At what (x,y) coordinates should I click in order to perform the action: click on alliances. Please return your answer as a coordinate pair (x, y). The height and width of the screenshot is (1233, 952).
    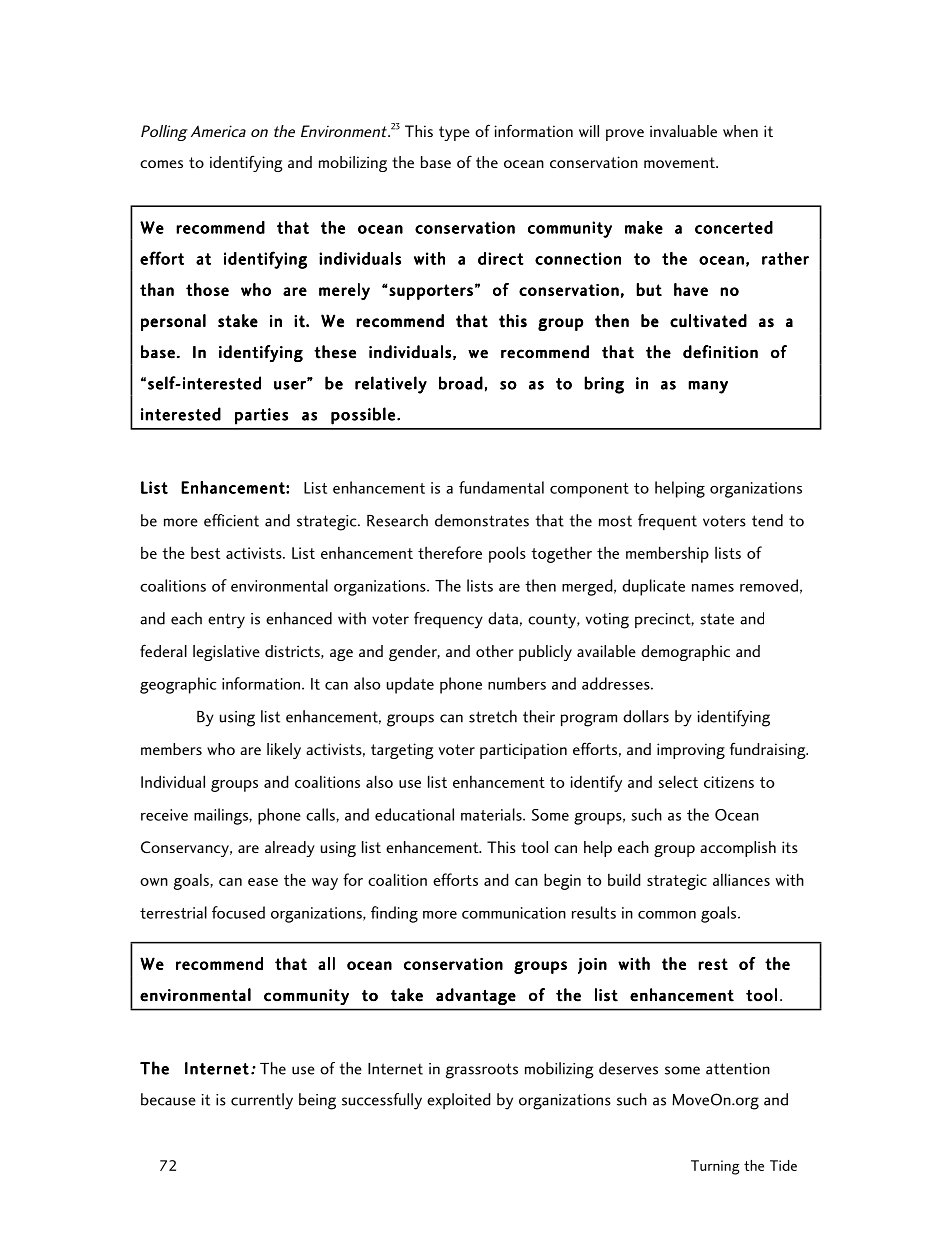
    Looking at the image, I should click on (741, 879).
